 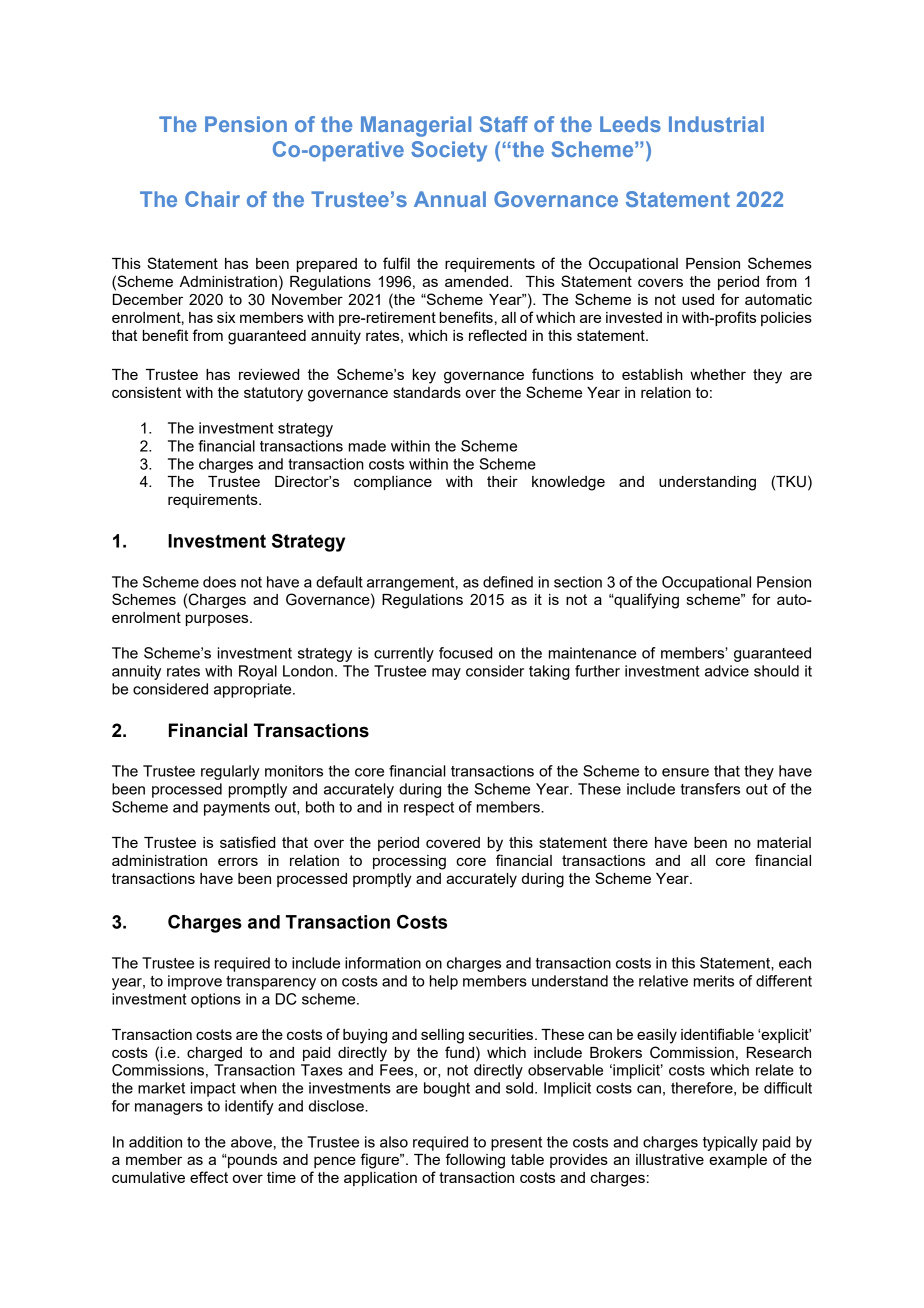 What do you see at coordinates (449, 151) in the screenshot?
I see `Society` at bounding box center [449, 151].
